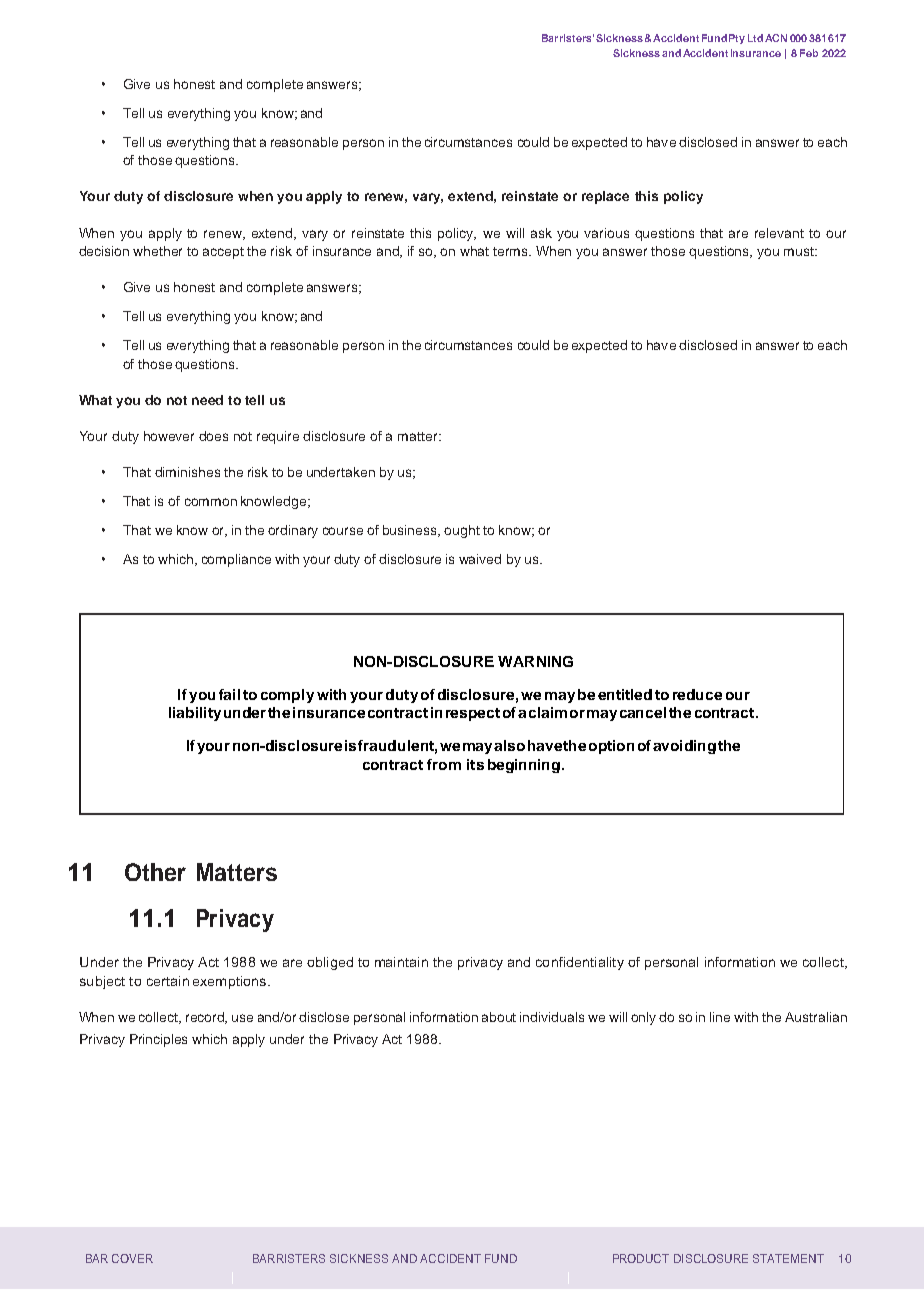  Describe the element at coordinates (132, 1258) in the screenshot. I see `COVER` at that location.
